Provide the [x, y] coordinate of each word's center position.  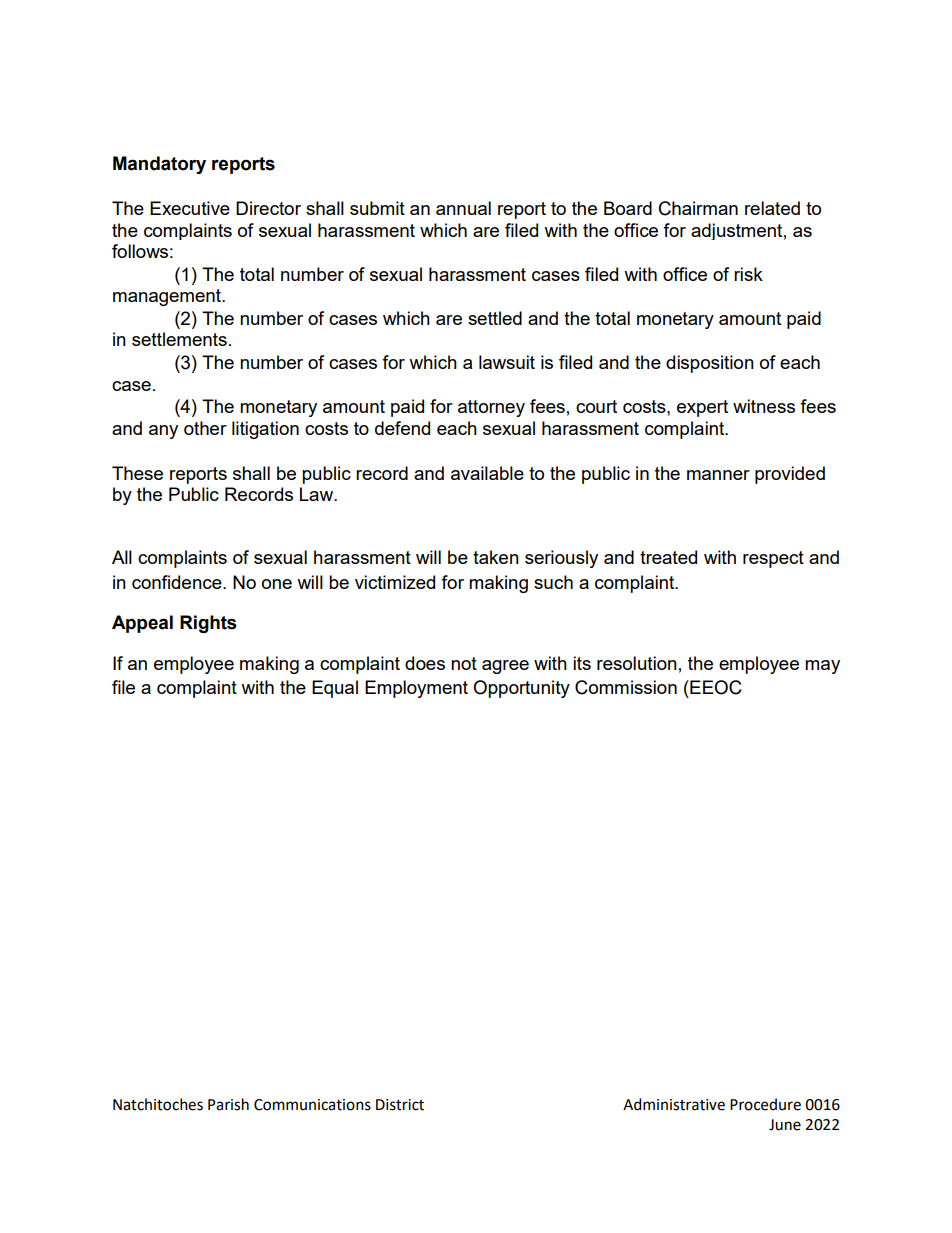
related [772, 208]
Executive [190, 208]
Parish [228, 1104]
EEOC [715, 687]
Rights [208, 624]
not [464, 663]
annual [463, 208]
